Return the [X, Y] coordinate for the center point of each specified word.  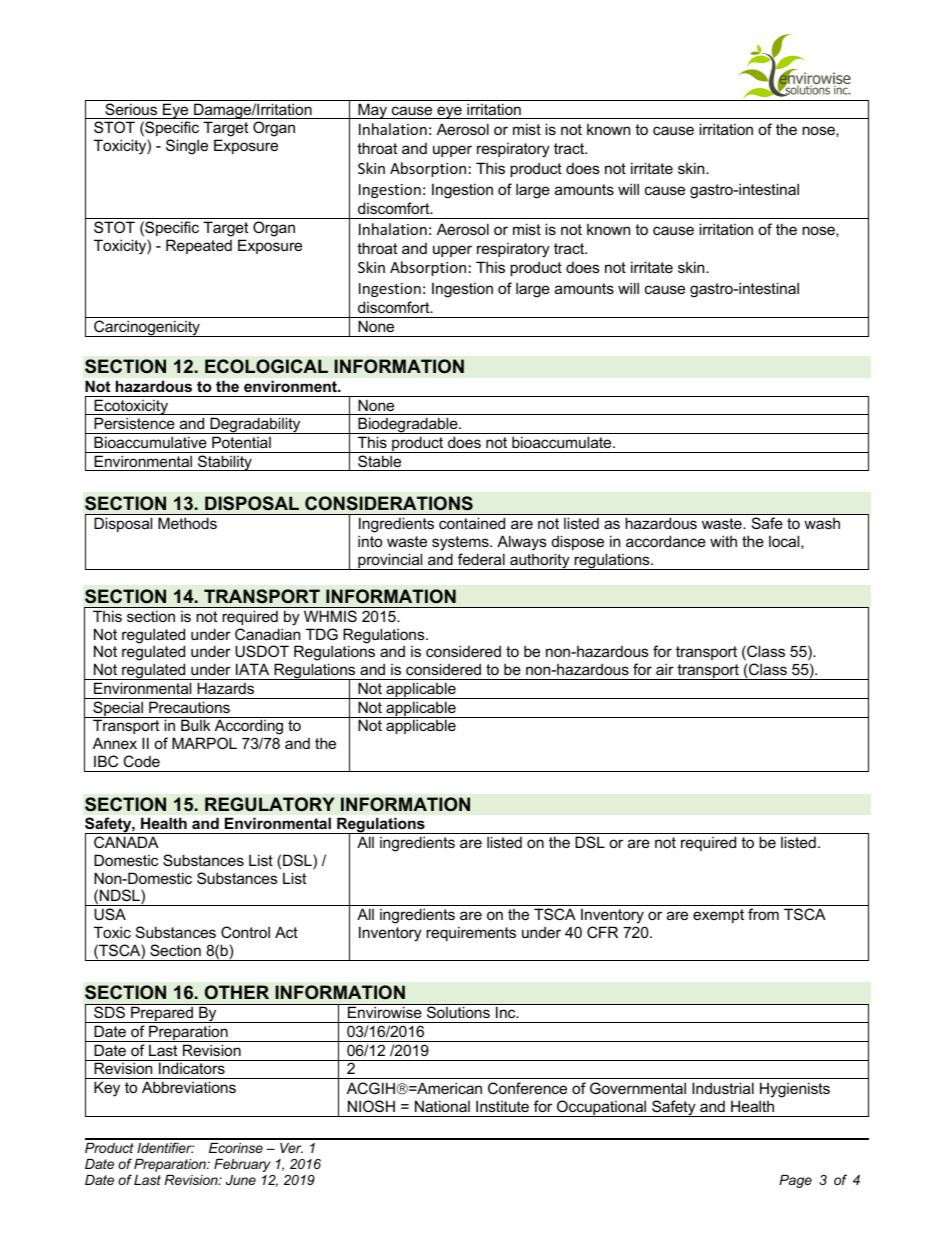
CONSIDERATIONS [389, 503]
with [723, 541]
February [242, 1165]
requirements [471, 933]
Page [795, 1181]
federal [481, 559]
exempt [718, 916]
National [442, 1106]
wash [822, 523]
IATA [252, 669]
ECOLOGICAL [266, 366]
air [665, 669]
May [372, 111]
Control [245, 932]
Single [187, 147]
